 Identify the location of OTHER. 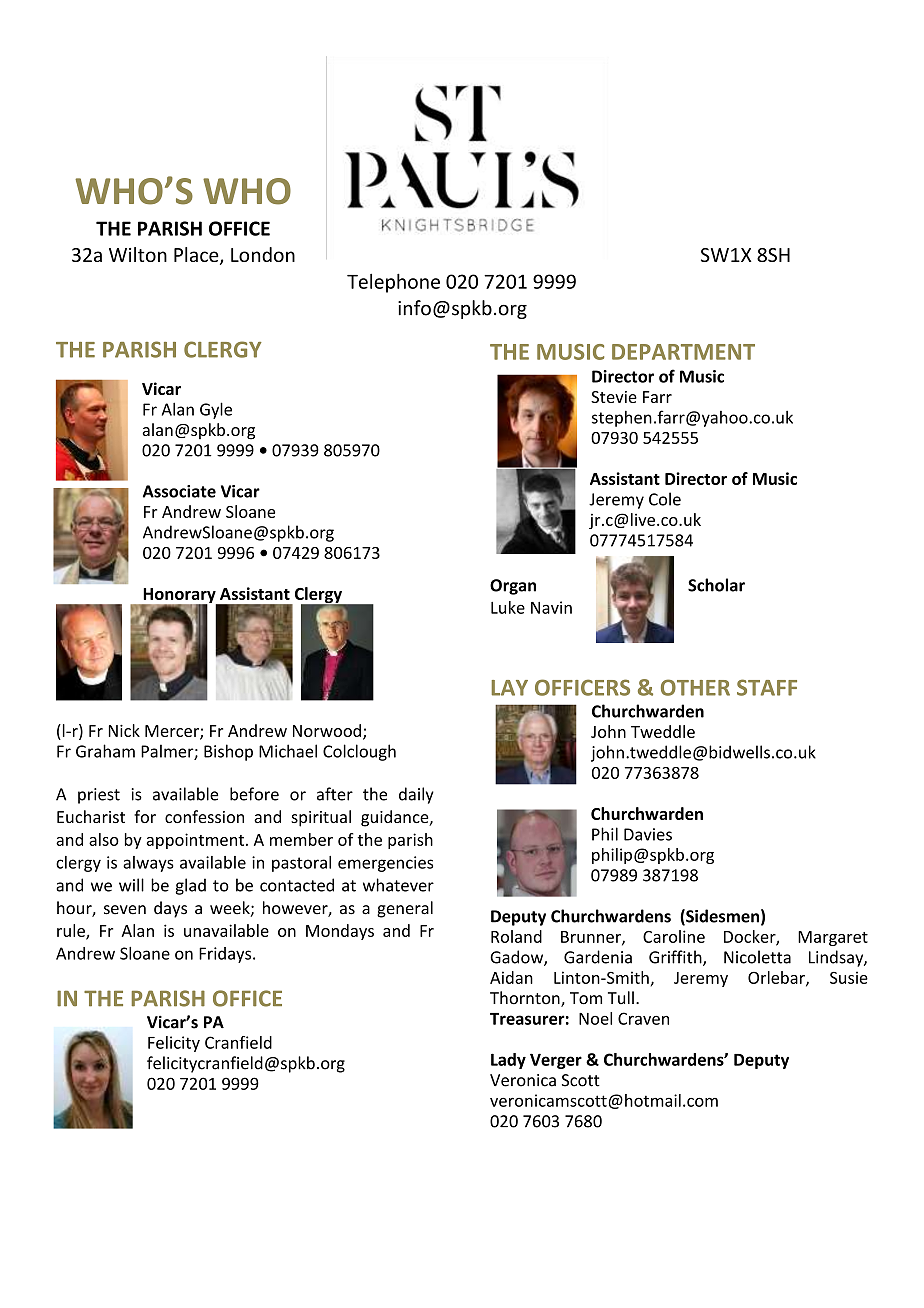
(695, 687).
